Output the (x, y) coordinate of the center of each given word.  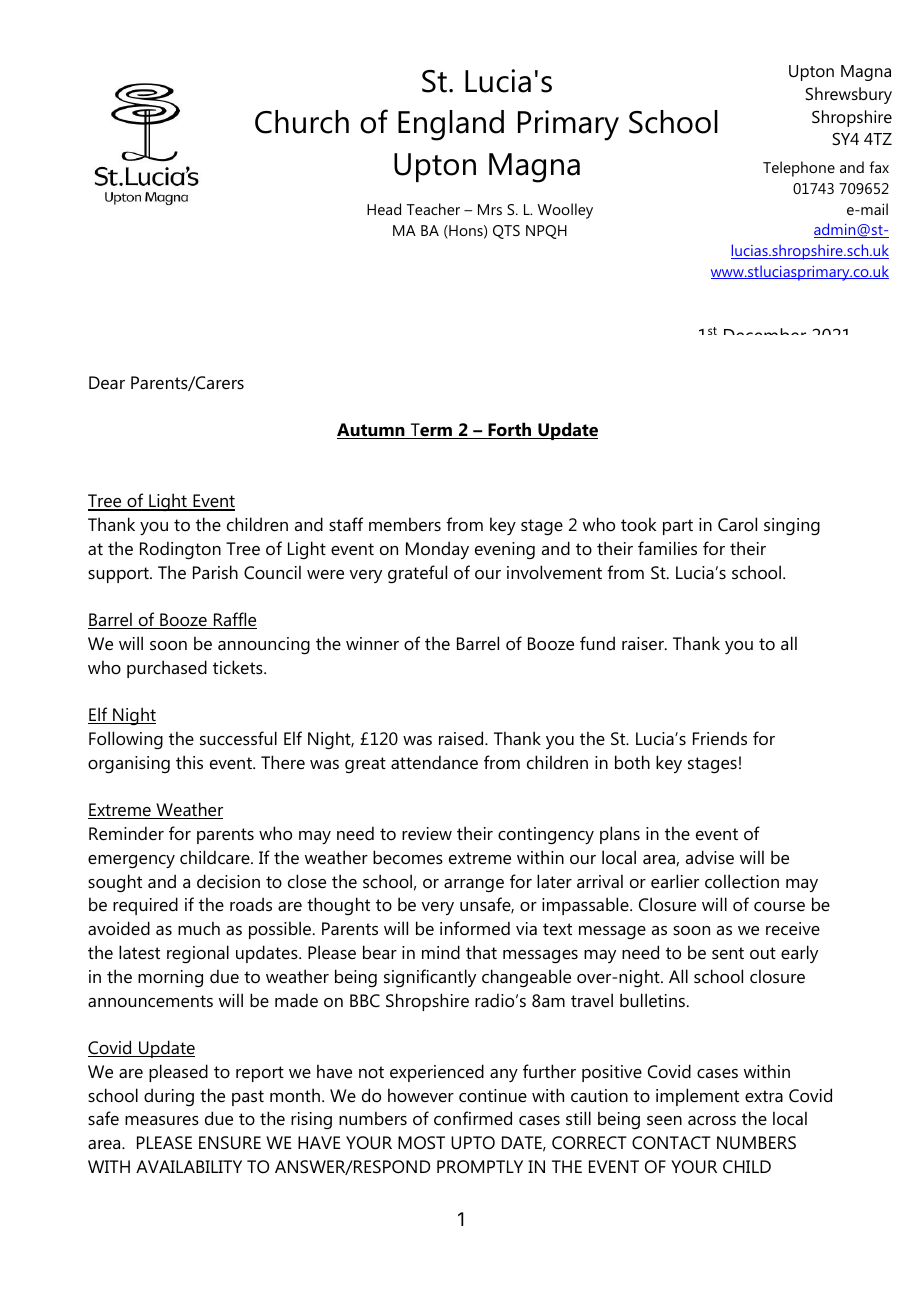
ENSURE (230, 1143)
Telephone (799, 169)
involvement (554, 572)
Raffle (234, 620)
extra (764, 1096)
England (451, 125)
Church (302, 122)
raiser (644, 643)
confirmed (473, 1118)
